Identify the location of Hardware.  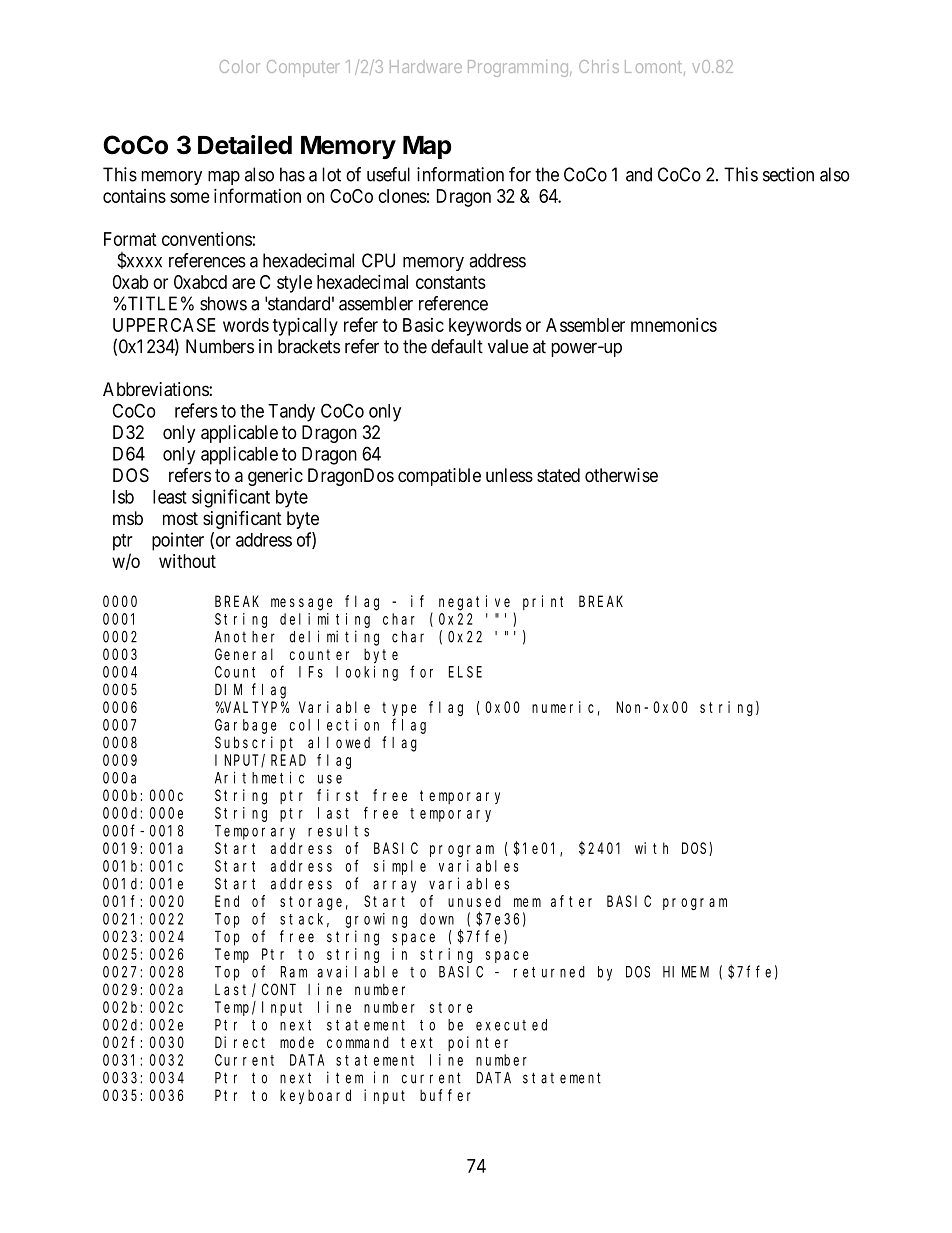
(426, 66).
